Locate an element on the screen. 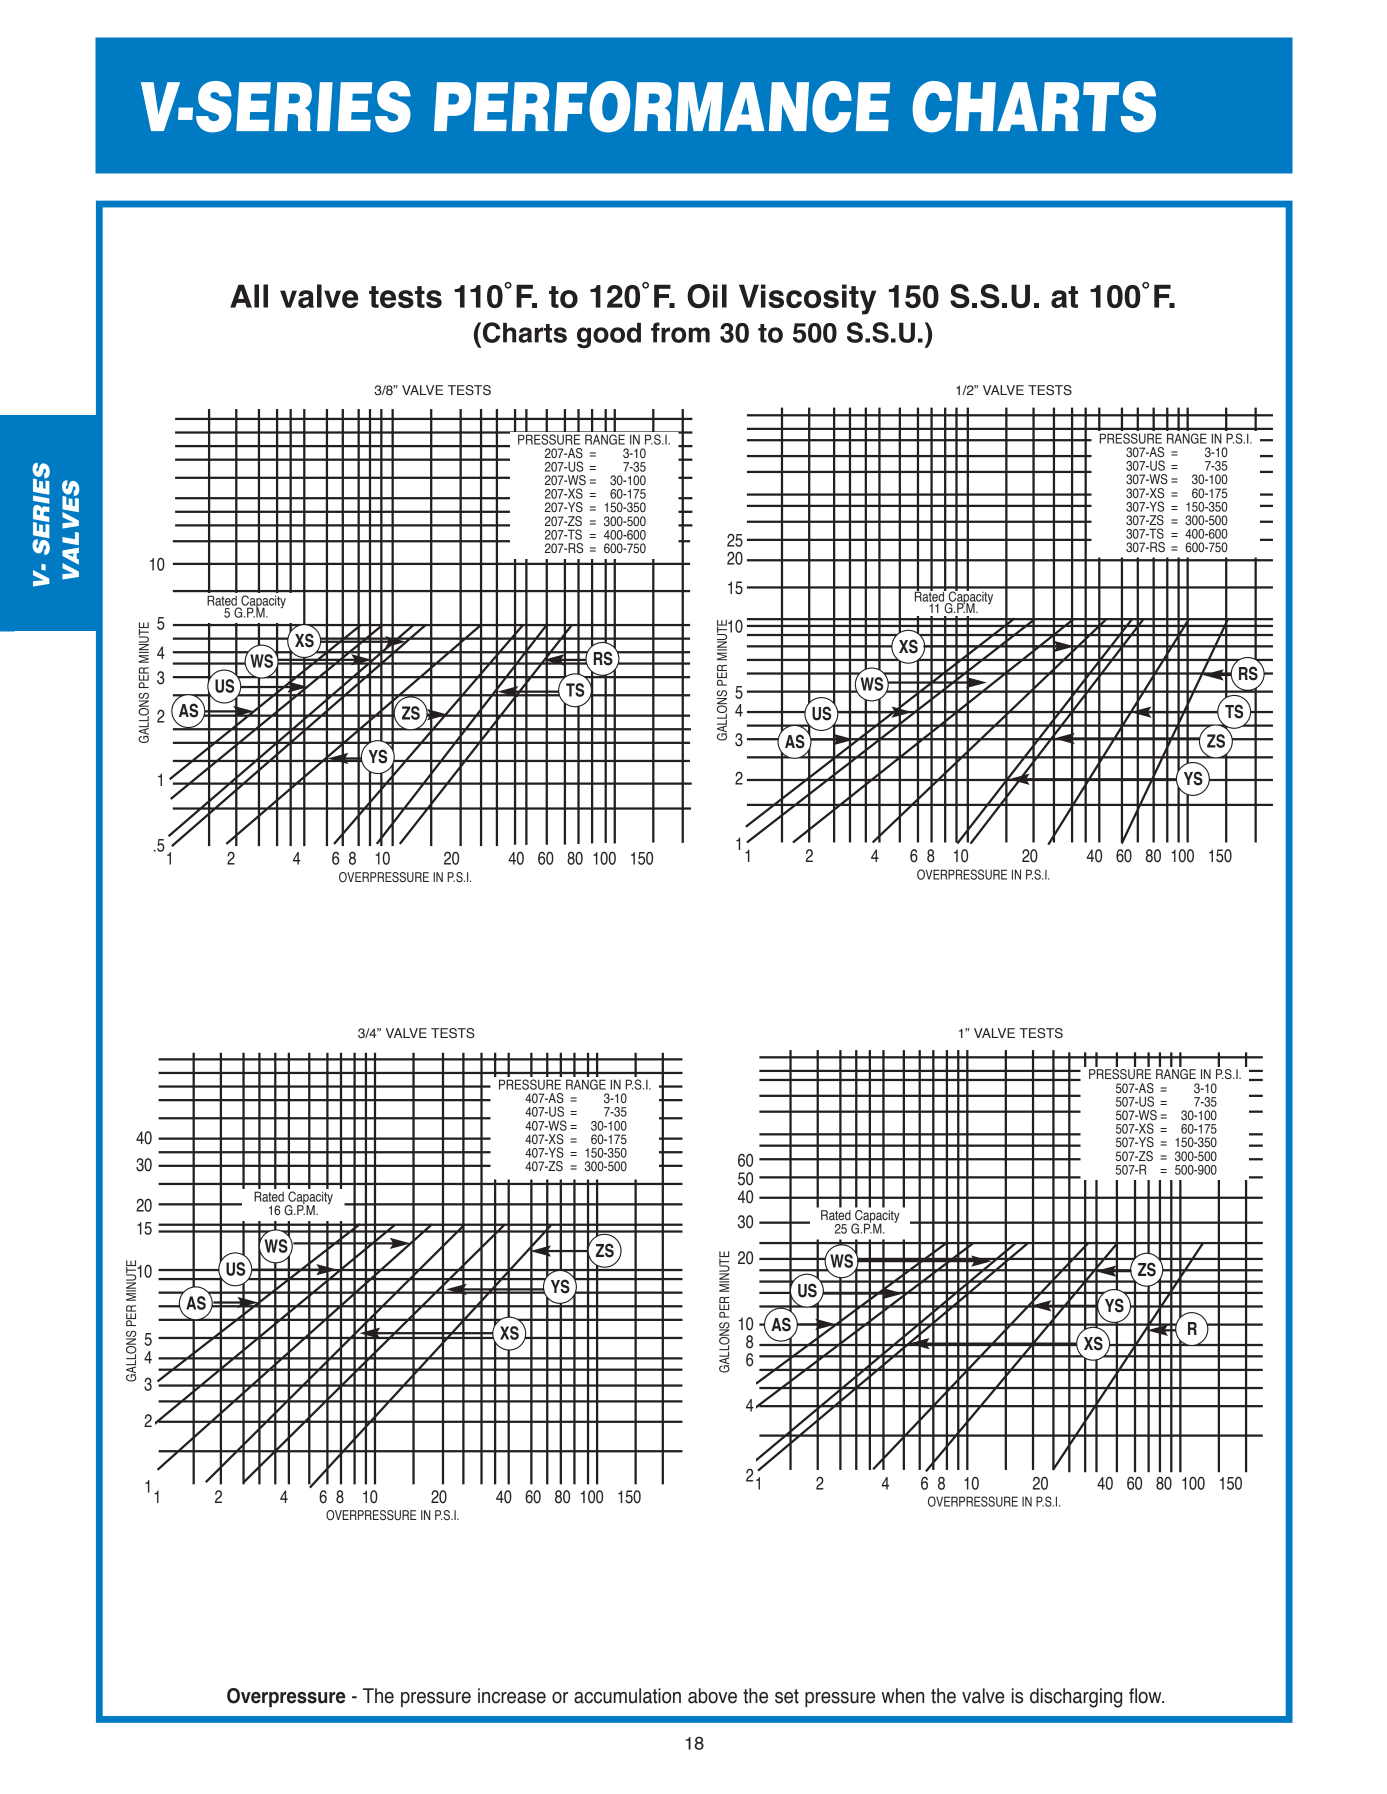 Image resolution: width=1387 pixels, height=1794 pixels. Oil is located at coordinates (707, 296).
